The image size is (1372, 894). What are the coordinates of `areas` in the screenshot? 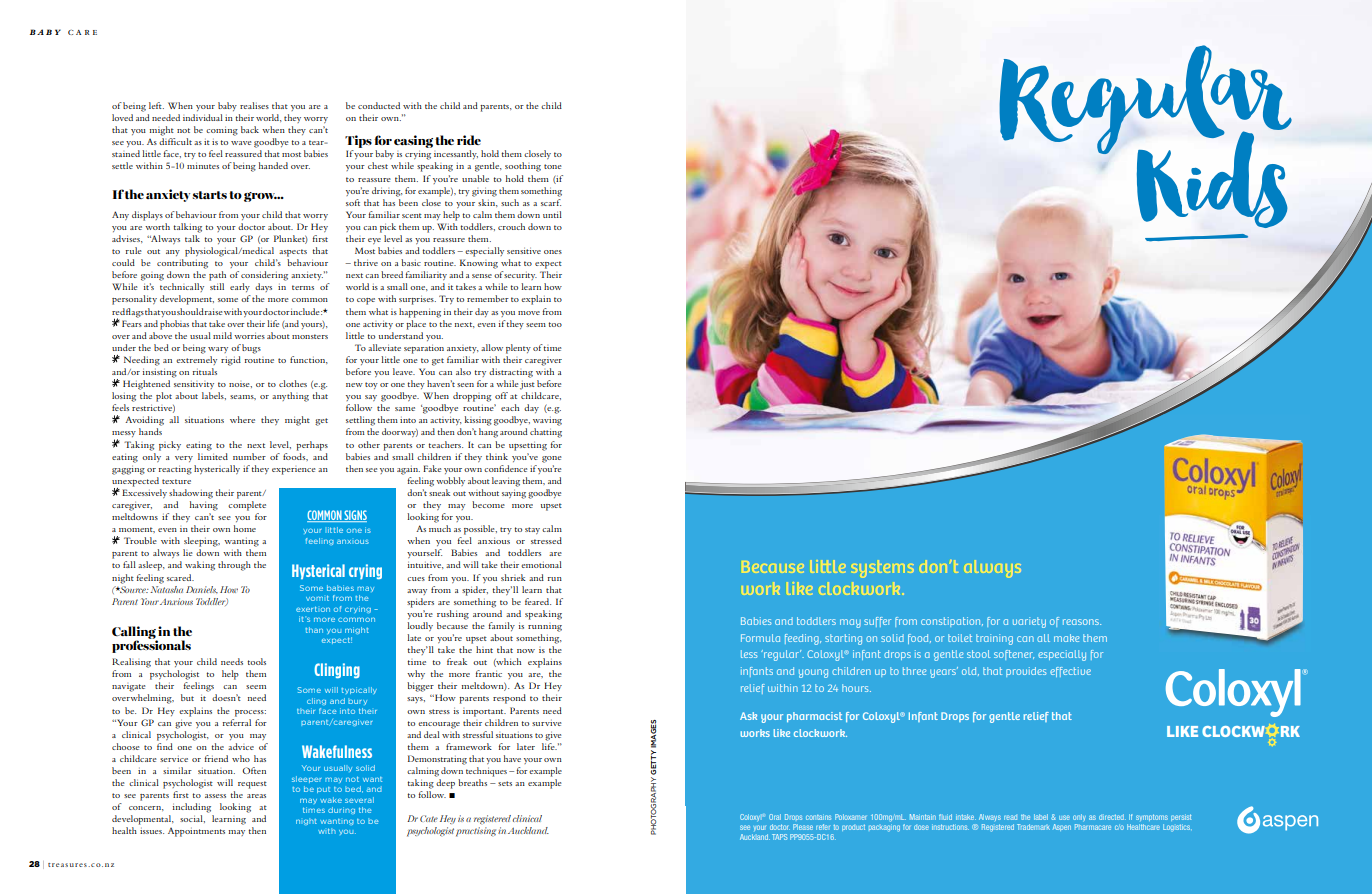 It's located at (256, 796).
